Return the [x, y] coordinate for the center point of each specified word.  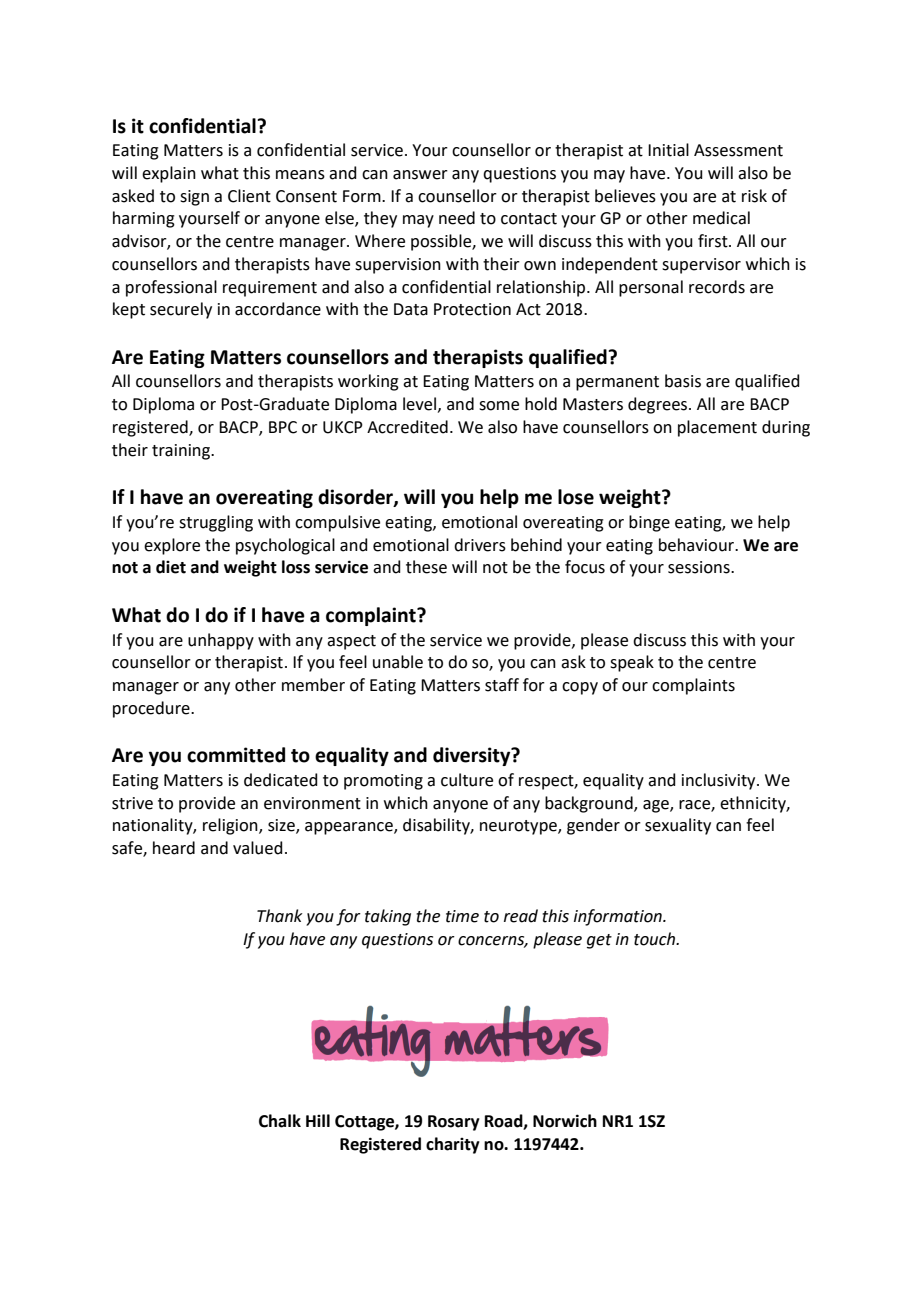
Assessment [738, 150]
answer [420, 175]
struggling [216, 523]
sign [194, 198]
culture [467, 780]
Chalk [280, 1121]
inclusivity [720, 781]
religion [231, 826]
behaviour [697, 545]
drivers [480, 545]
